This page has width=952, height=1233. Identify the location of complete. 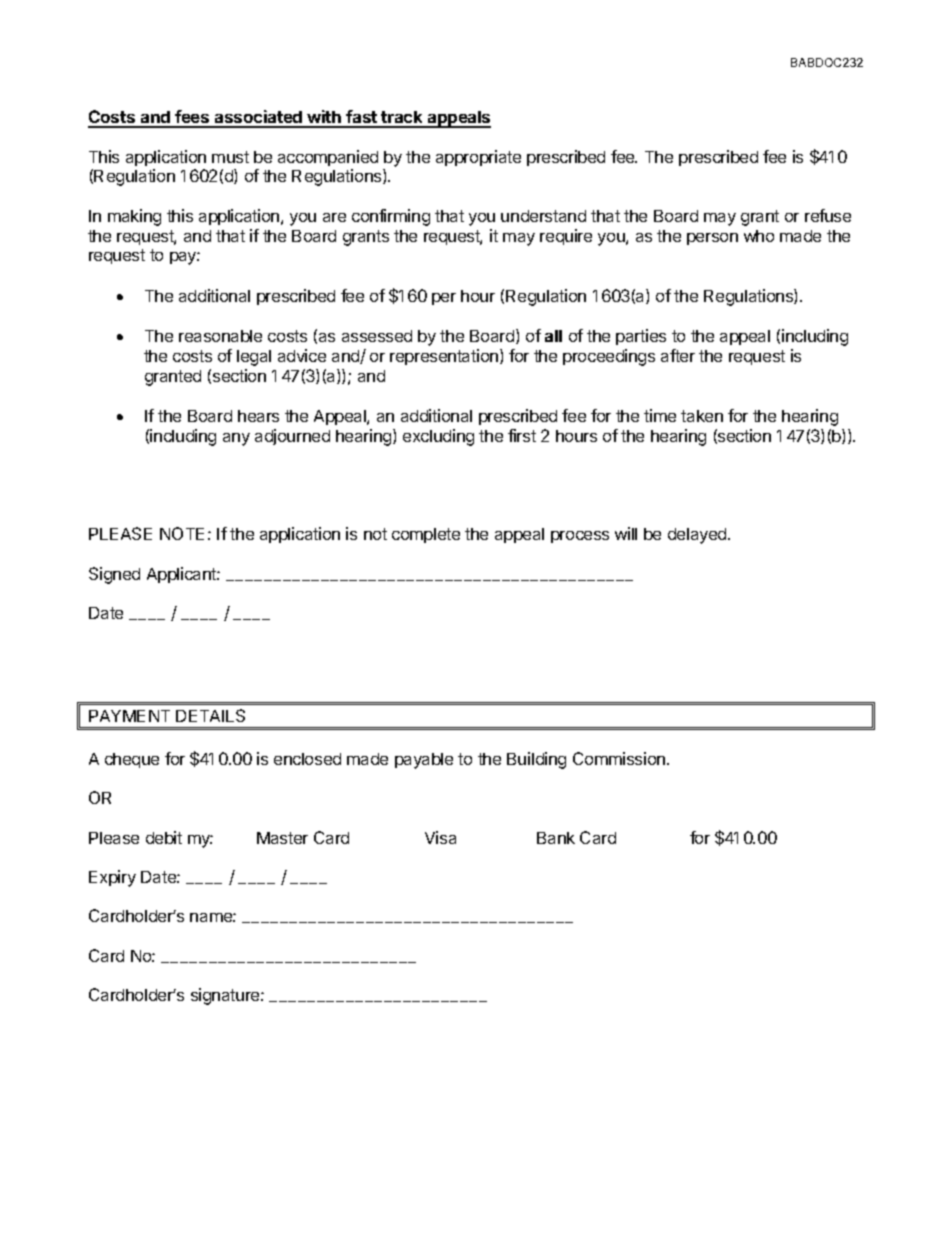
(426, 535).
